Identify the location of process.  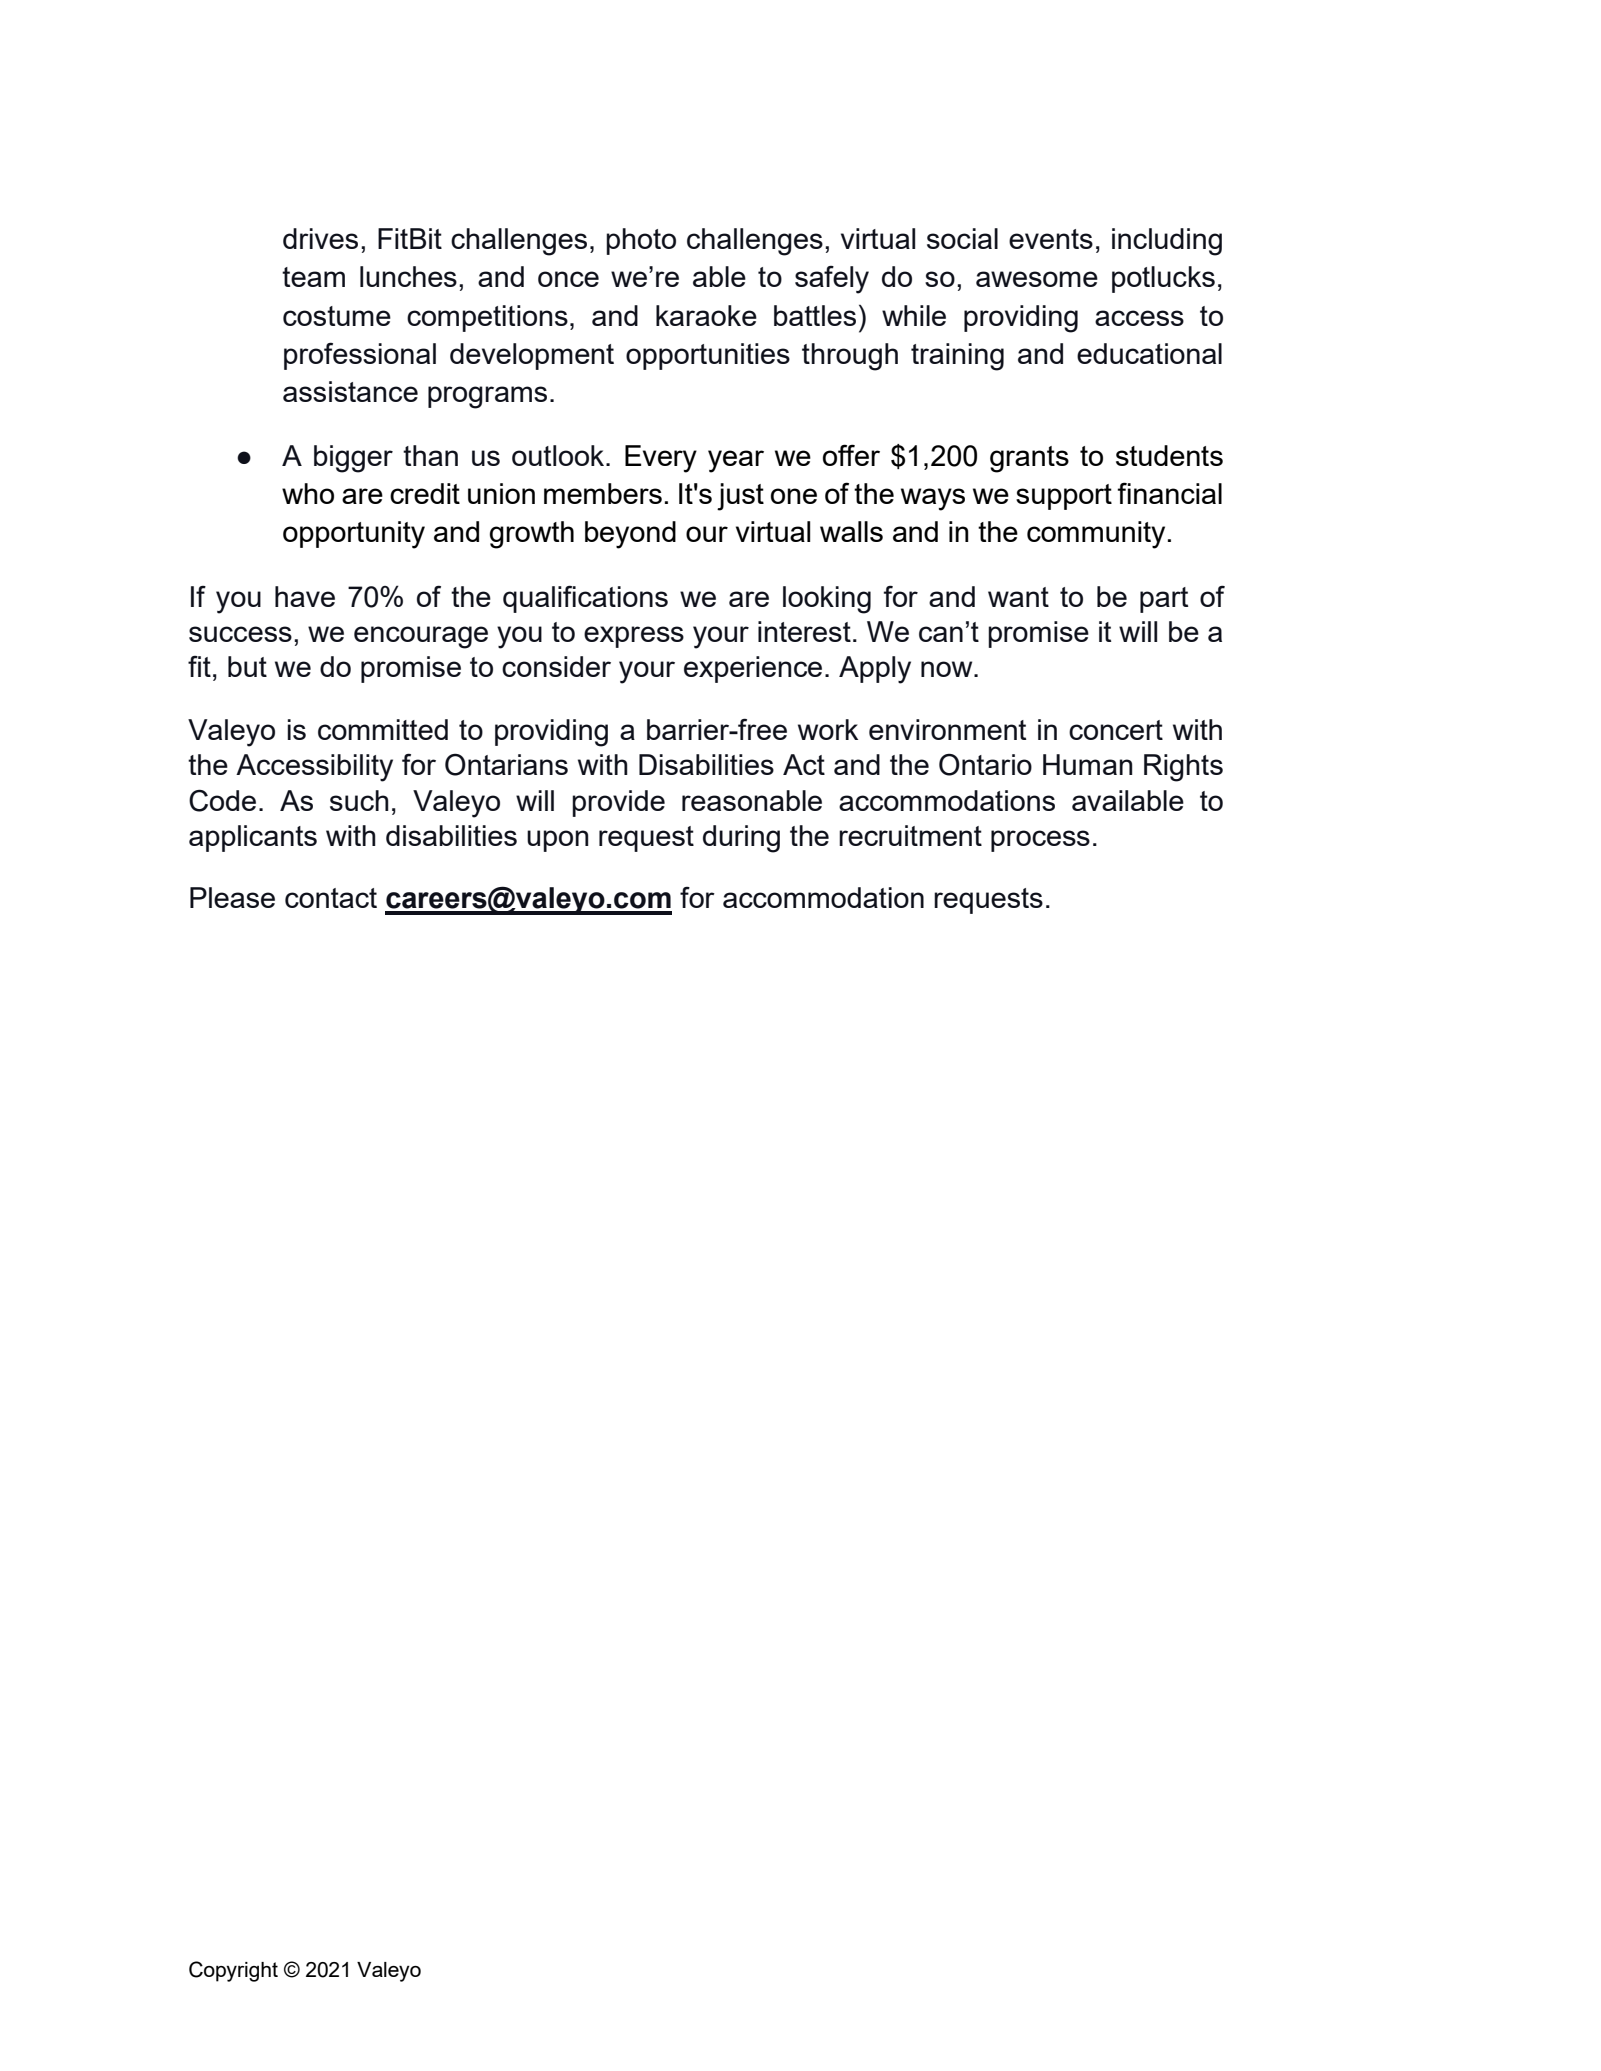
(1040, 841).
